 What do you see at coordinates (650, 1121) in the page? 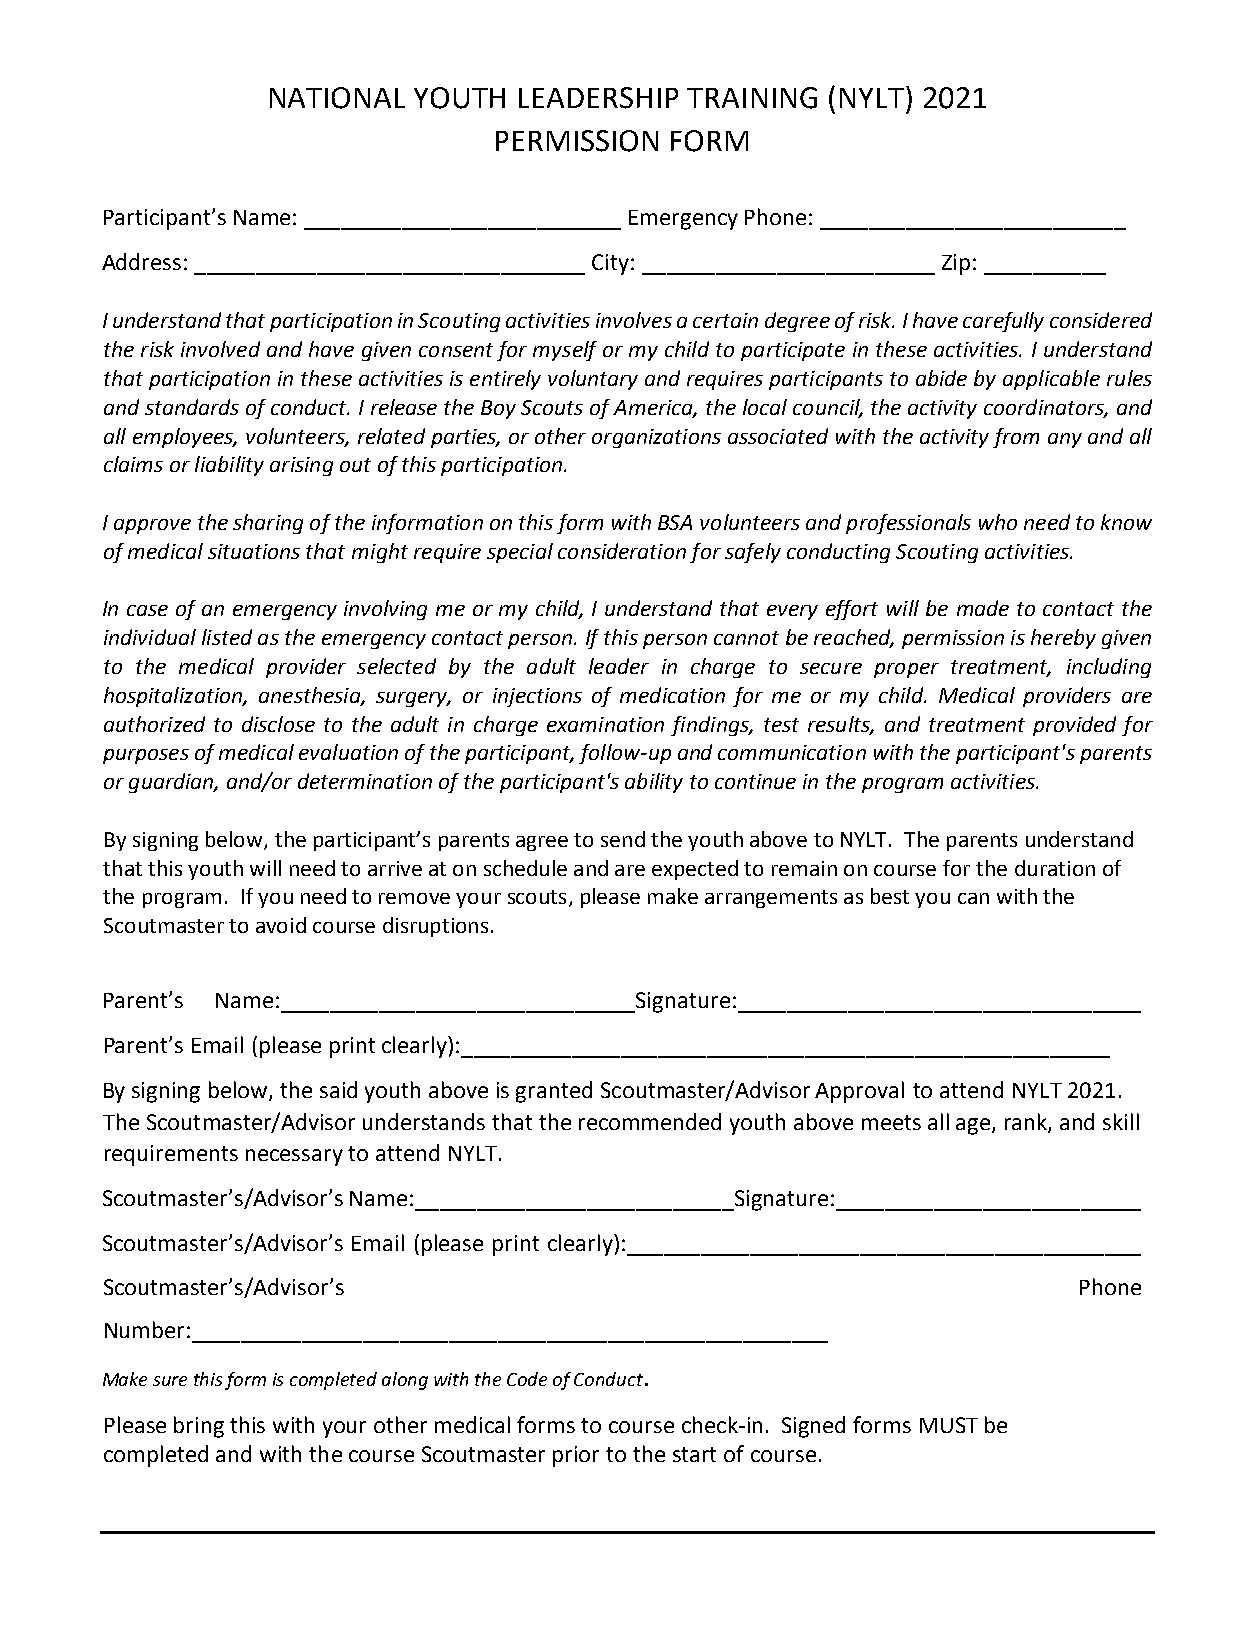
I see `recommended` at bounding box center [650, 1121].
